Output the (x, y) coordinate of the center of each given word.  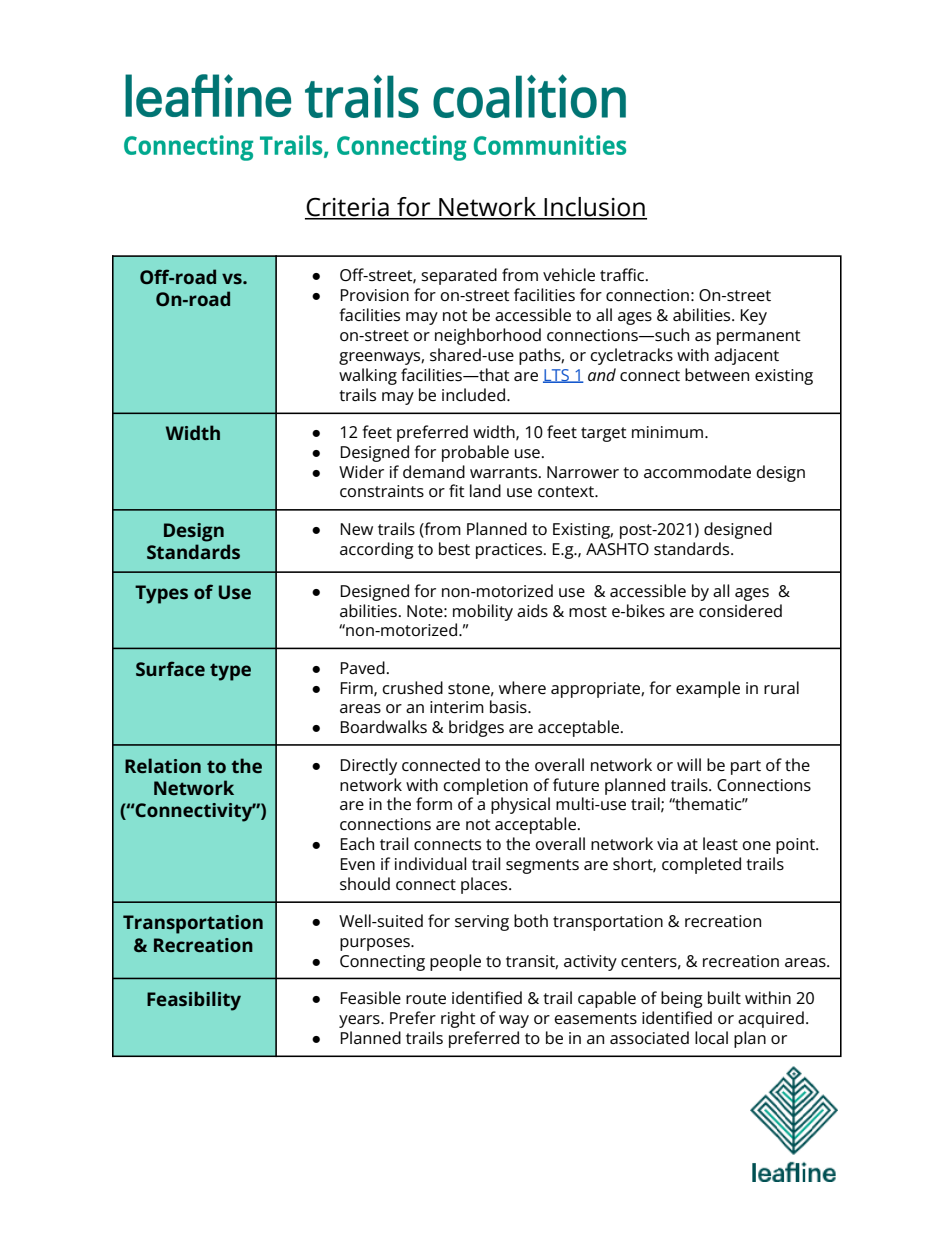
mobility (483, 612)
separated (459, 276)
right (458, 1019)
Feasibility (194, 1001)
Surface (170, 668)
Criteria (348, 208)
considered (740, 610)
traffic (623, 274)
